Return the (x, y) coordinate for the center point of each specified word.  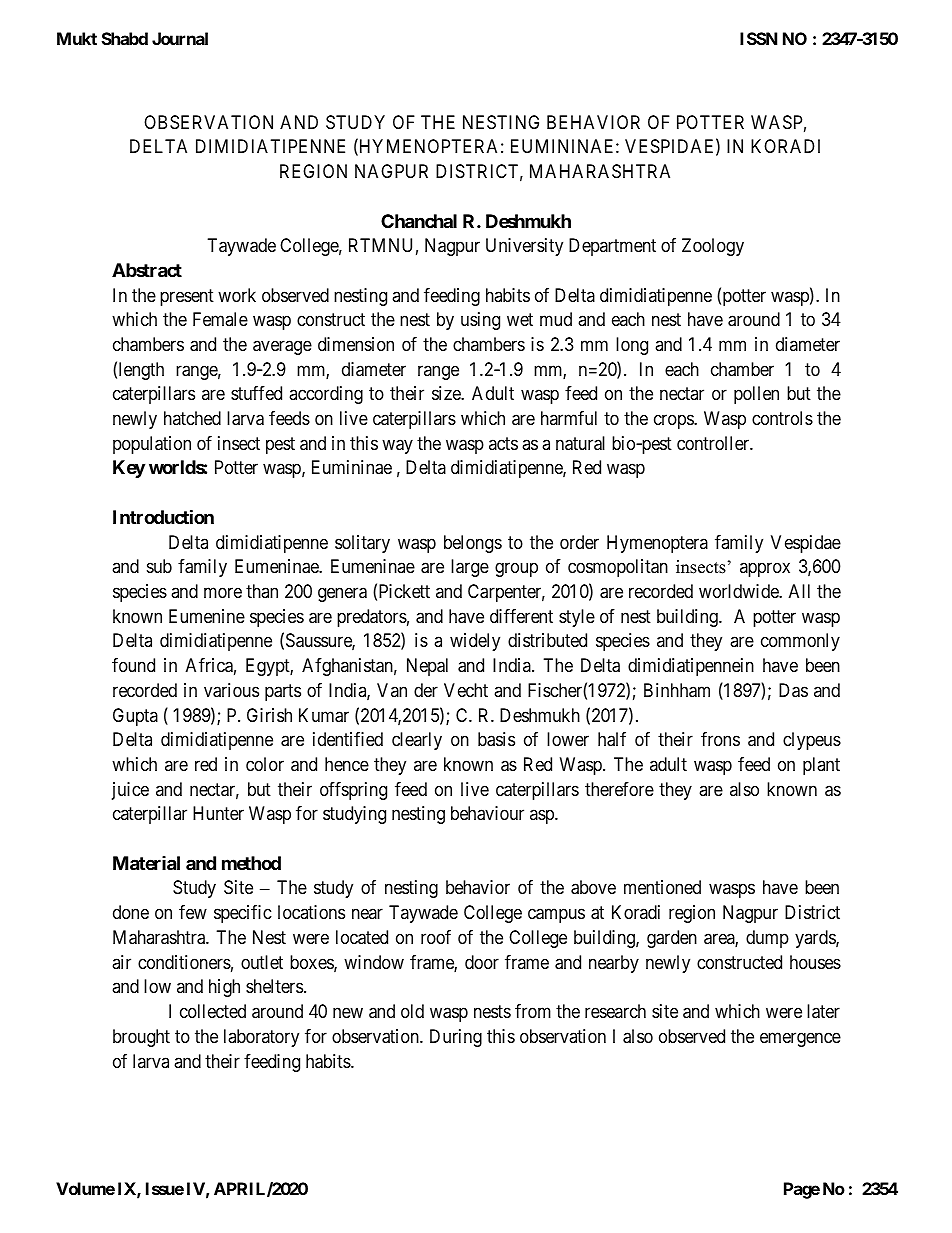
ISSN (758, 38)
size (447, 393)
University (524, 247)
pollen (756, 395)
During (456, 1038)
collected (213, 1011)
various (231, 690)
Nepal (427, 667)
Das (793, 690)
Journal (180, 38)
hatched (192, 418)
